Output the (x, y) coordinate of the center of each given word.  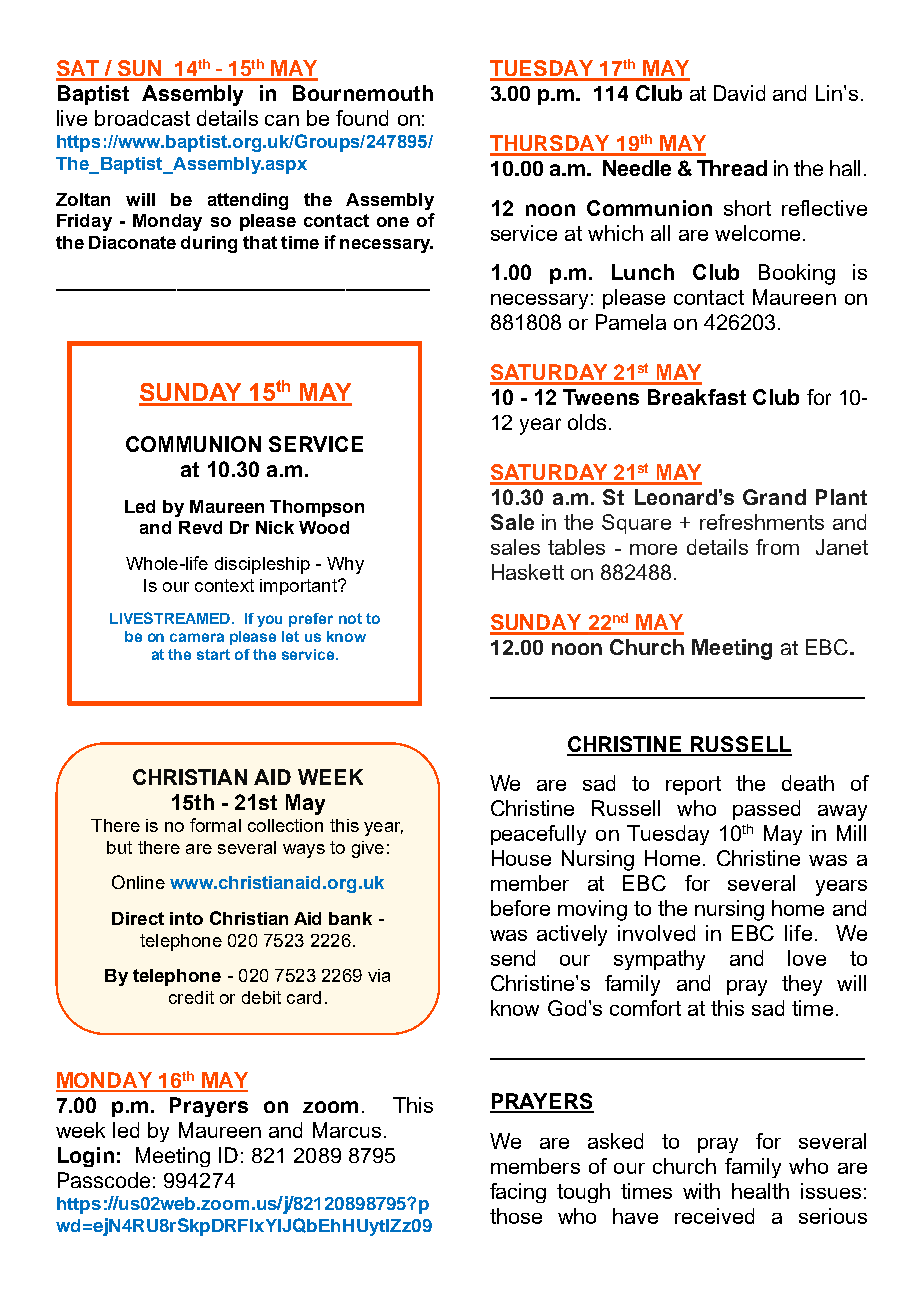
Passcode (104, 1180)
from (777, 547)
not (350, 618)
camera (197, 637)
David (739, 93)
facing (518, 1193)
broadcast (142, 118)
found (362, 118)
